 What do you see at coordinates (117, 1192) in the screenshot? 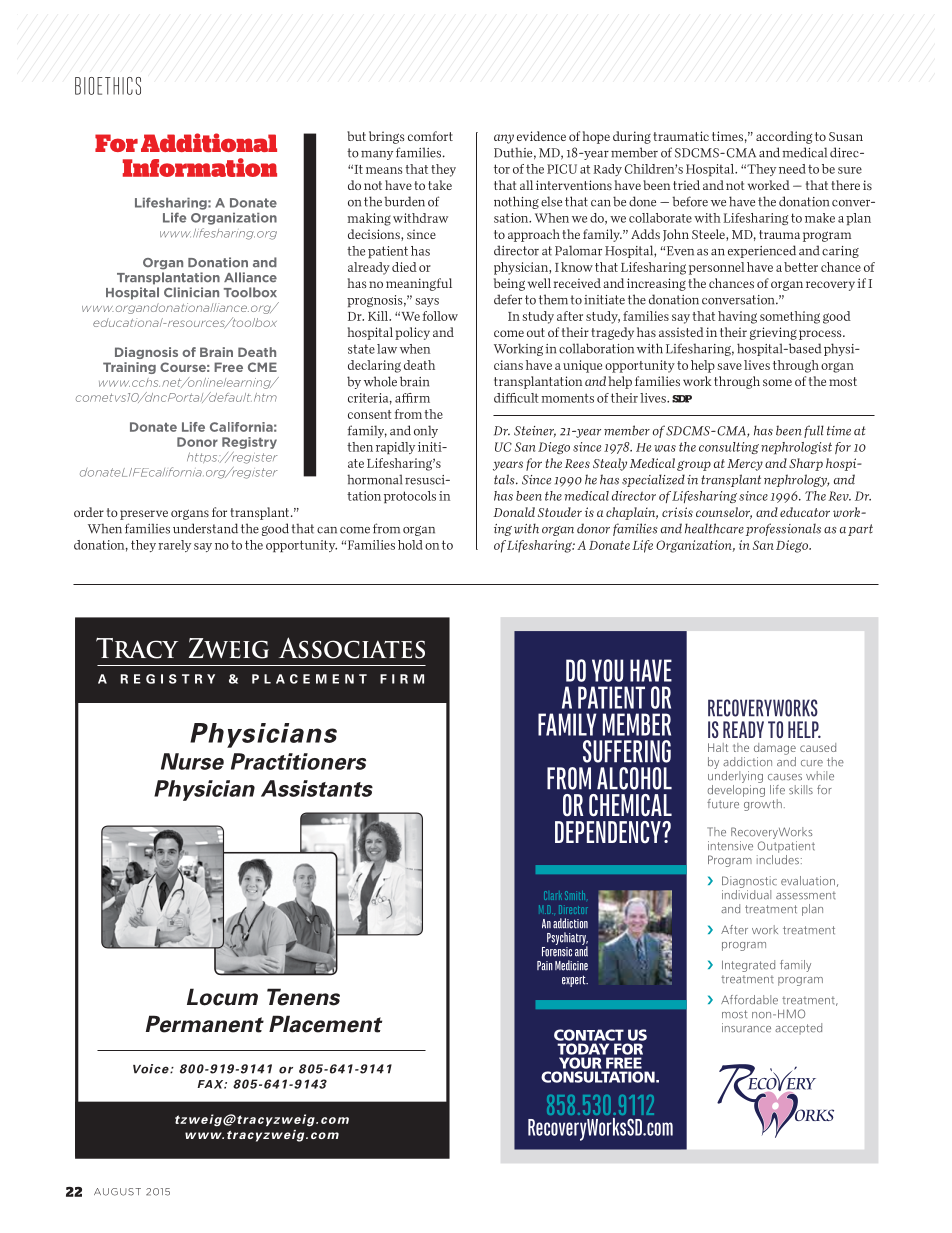
I see `AUGUST` at bounding box center [117, 1192].
